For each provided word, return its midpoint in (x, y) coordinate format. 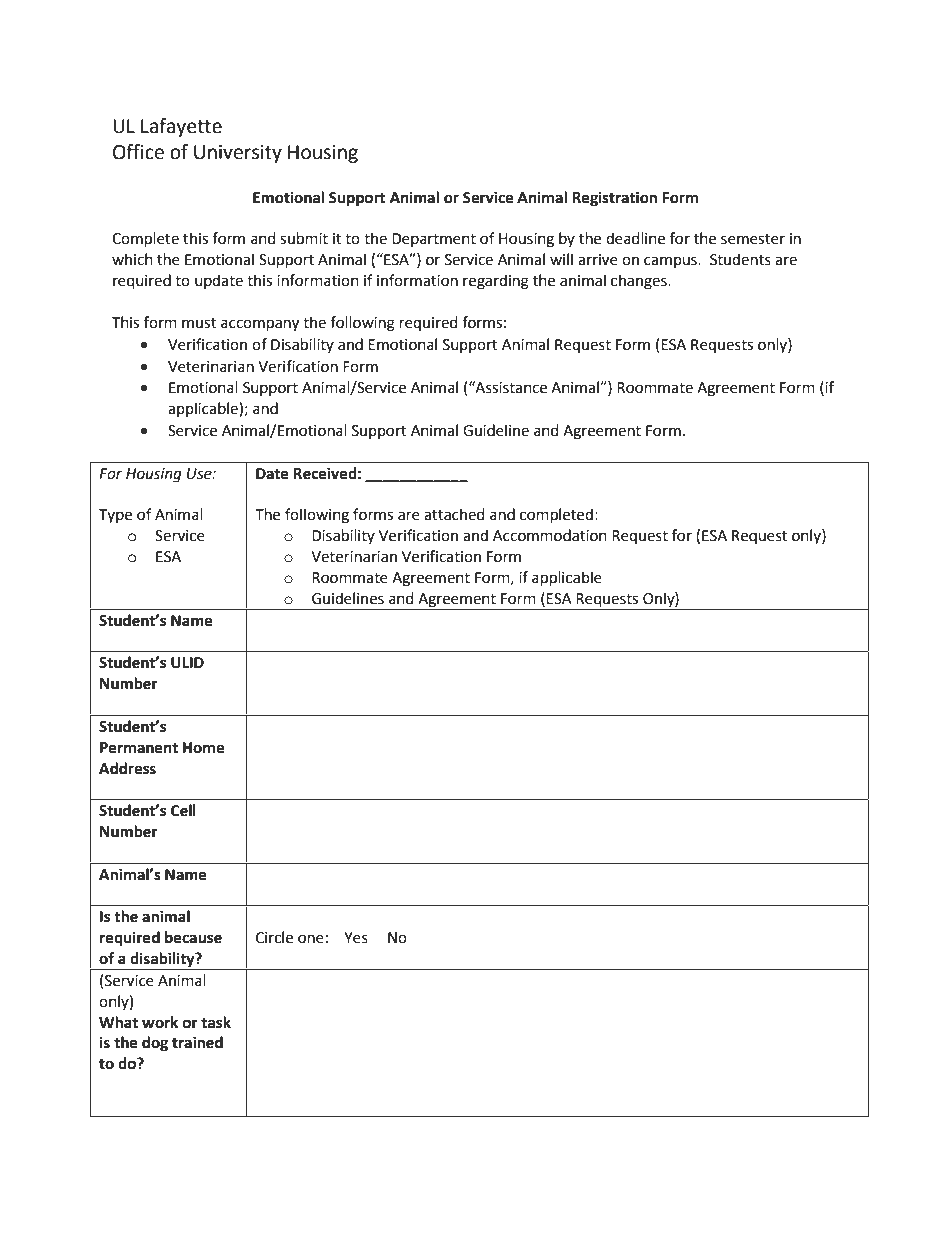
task (216, 1022)
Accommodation (550, 535)
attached (454, 514)
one (311, 939)
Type (115, 516)
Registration (614, 199)
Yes (356, 938)
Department (434, 240)
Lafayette (181, 127)
